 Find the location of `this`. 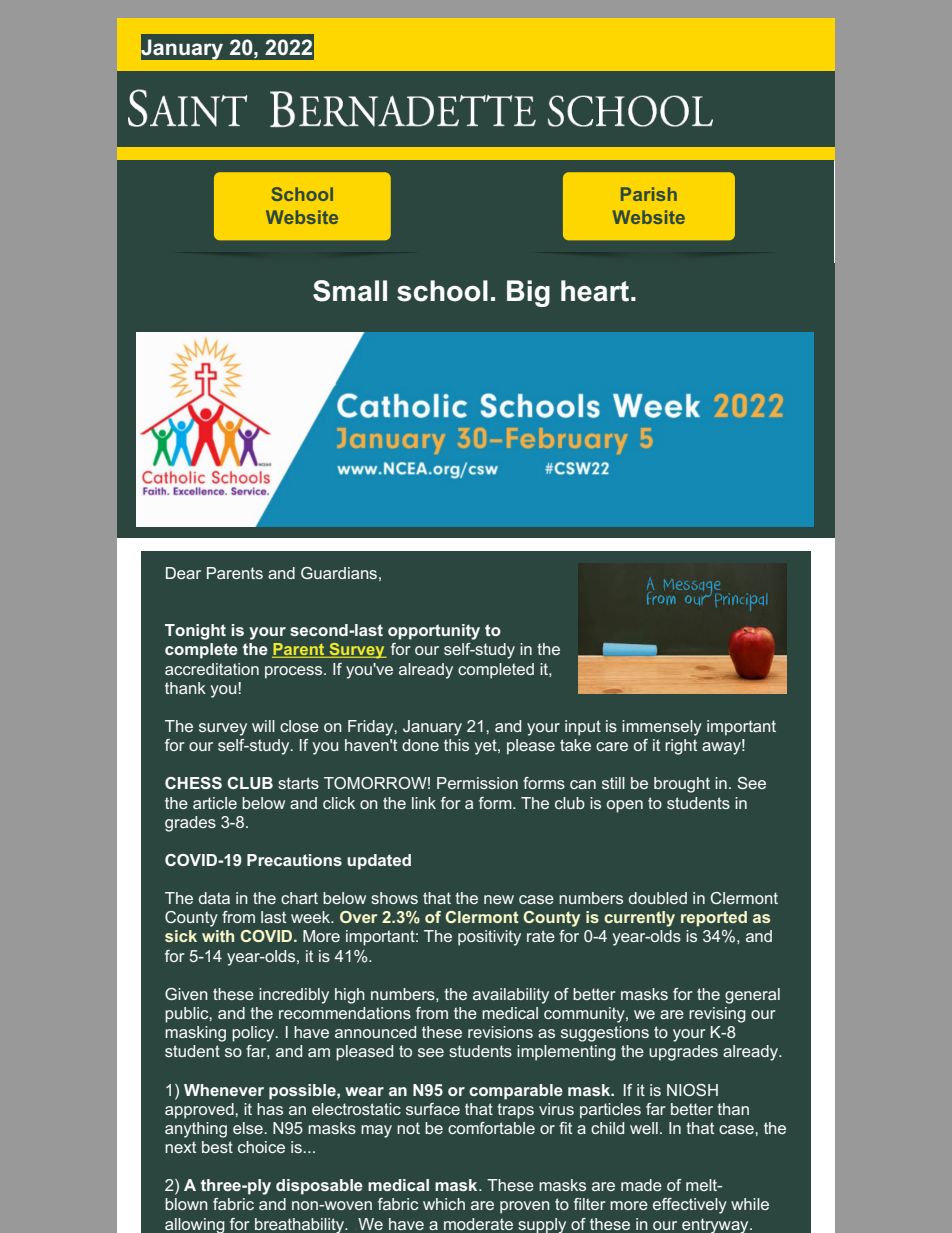

this is located at coordinates (456, 745).
